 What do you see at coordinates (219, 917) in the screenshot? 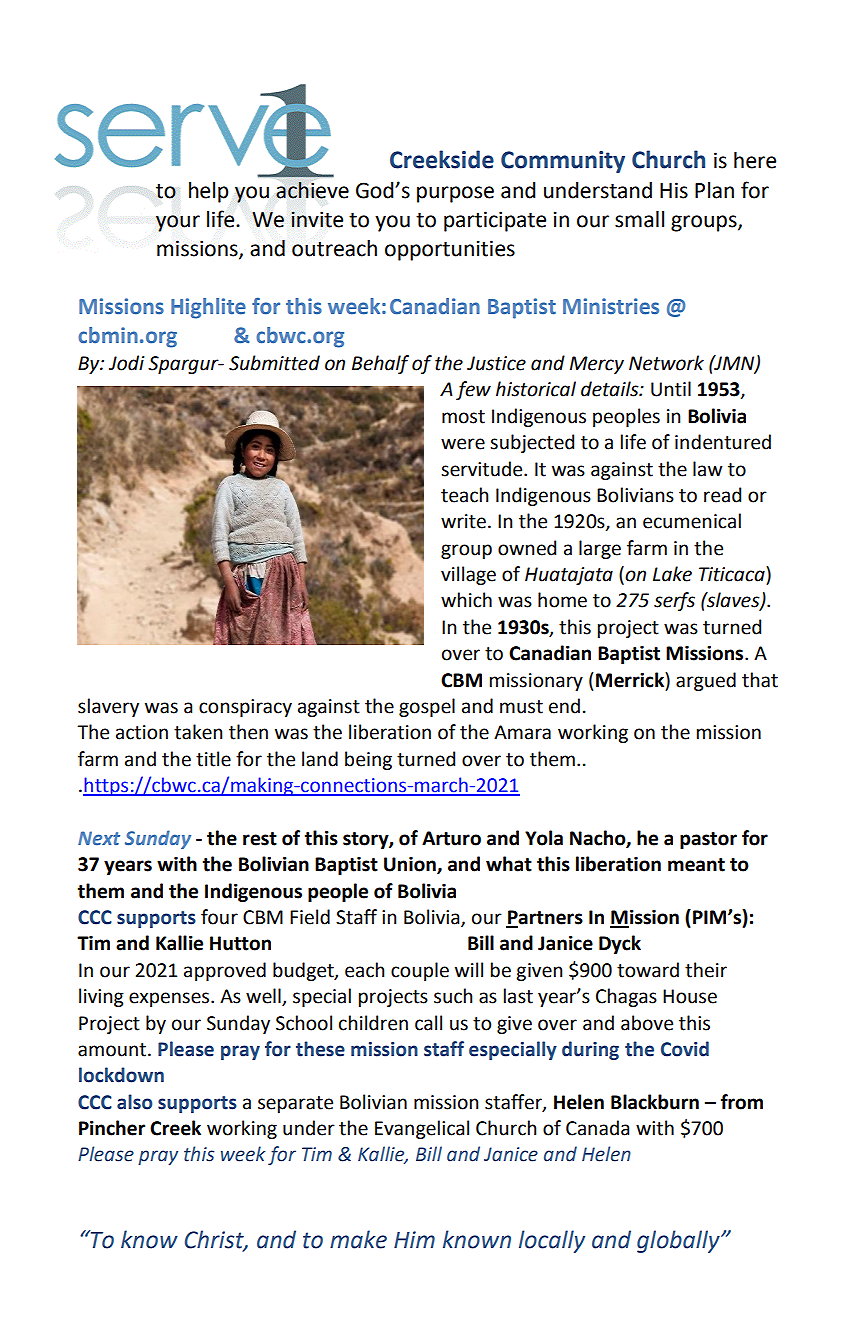
I see `four` at bounding box center [219, 917].
